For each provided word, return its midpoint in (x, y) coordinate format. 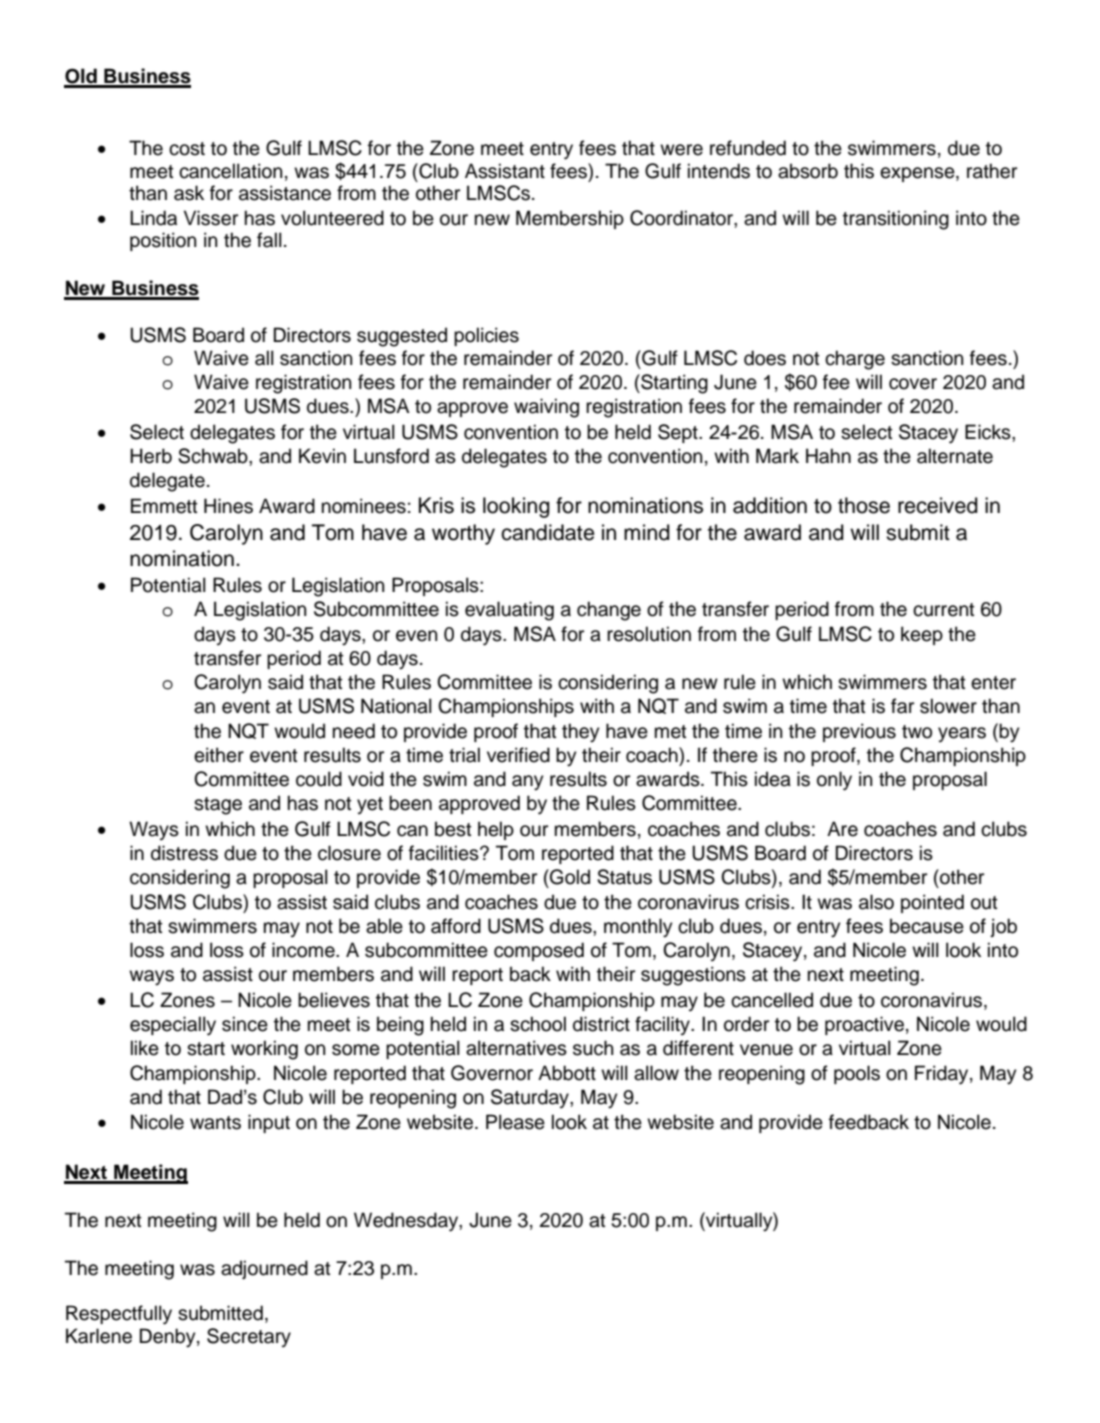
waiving (546, 408)
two (917, 732)
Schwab (214, 456)
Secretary (249, 1337)
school (538, 1024)
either (219, 755)
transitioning (896, 220)
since (245, 1024)
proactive (864, 1025)
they (580, 733)
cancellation (230, 171)
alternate (955, 456)
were (681, 150)
